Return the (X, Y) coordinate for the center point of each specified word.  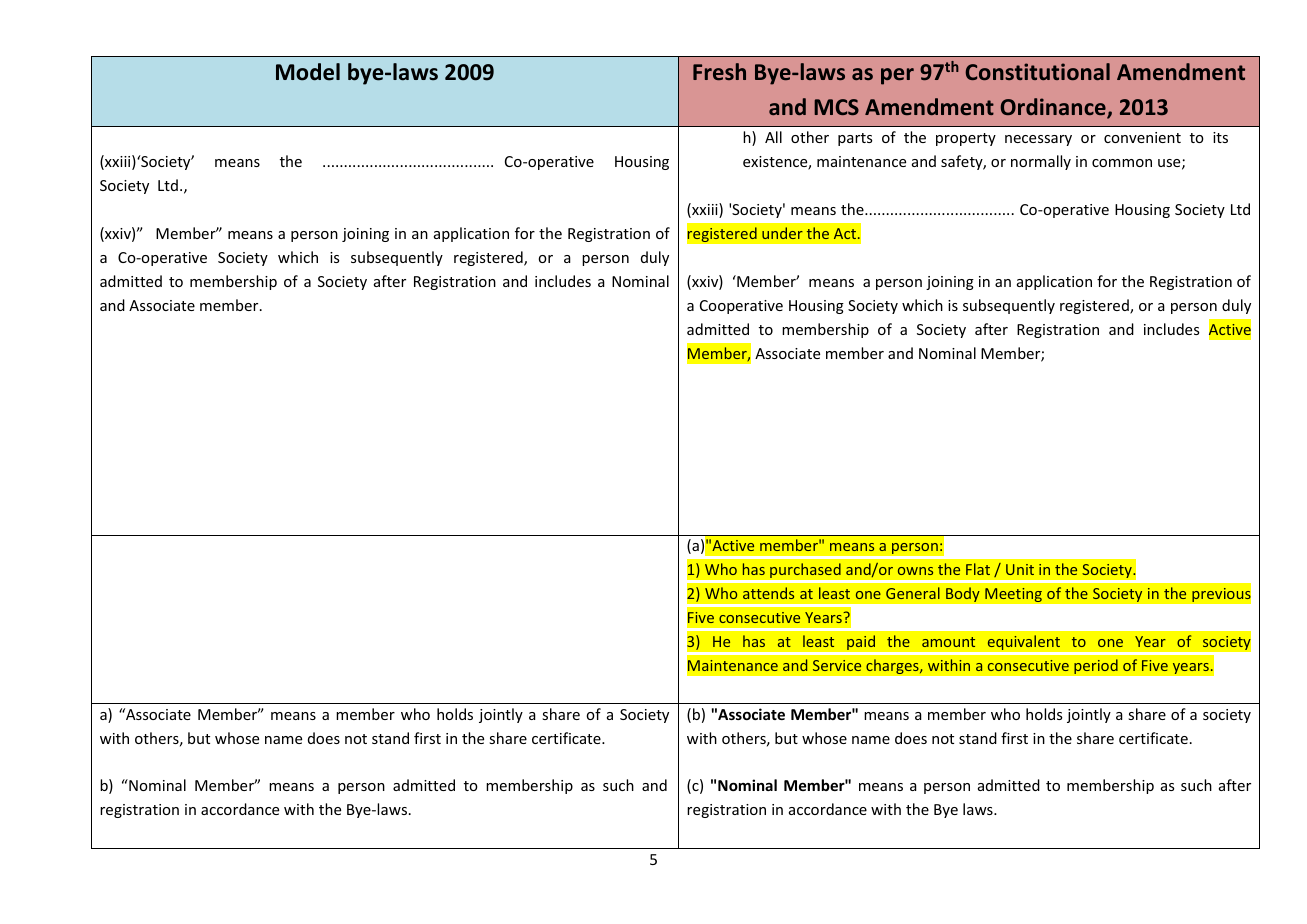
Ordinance (1054, 108)
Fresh (719, 71)
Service (837, 665)
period (1096, 666)
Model (308, 72)
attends (768, 593)
